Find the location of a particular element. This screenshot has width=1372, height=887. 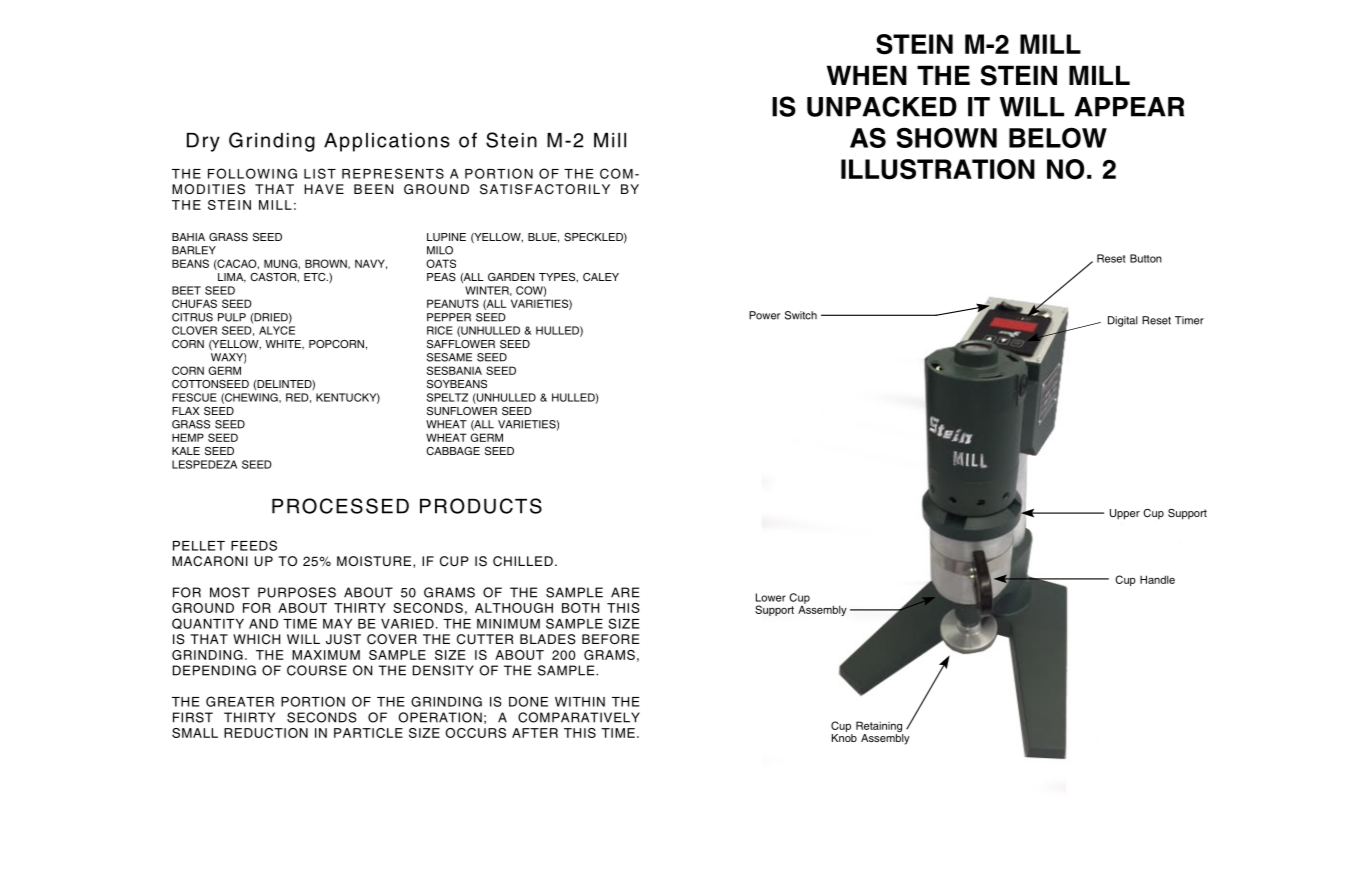

Digital is located at coordinates (1123, 321).
